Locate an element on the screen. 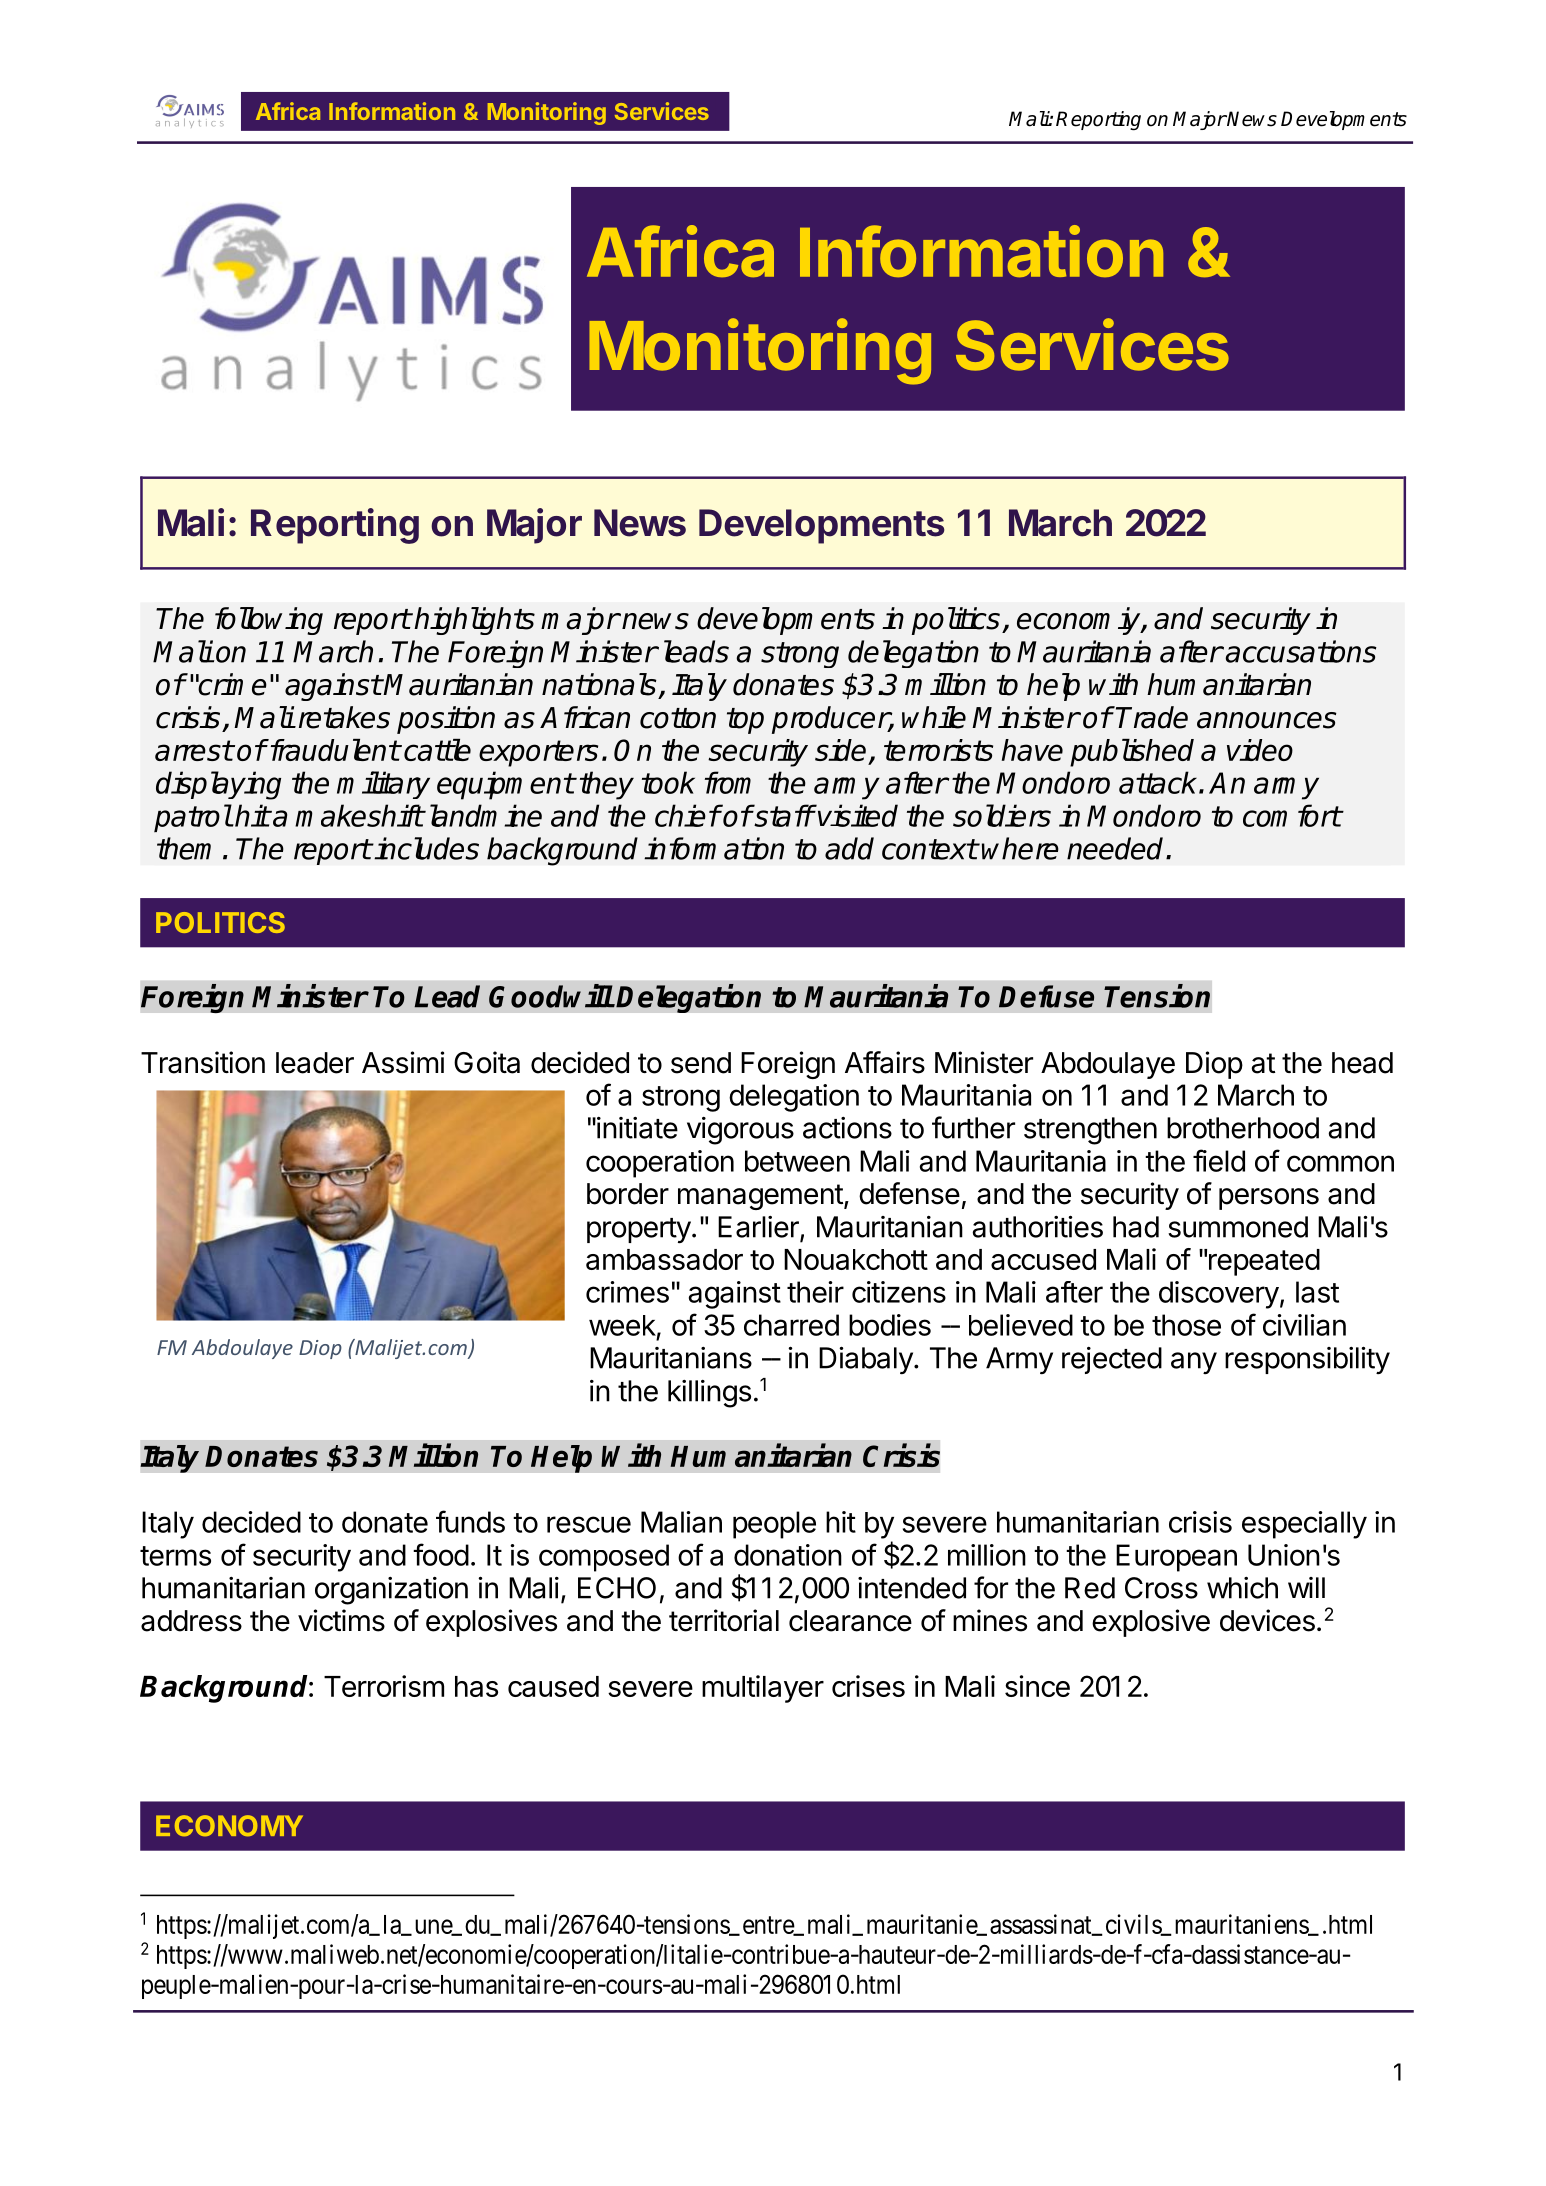 The width and height of the screenshot is (1546, 2186). summoned is located at coordinates (1238, 1227).
